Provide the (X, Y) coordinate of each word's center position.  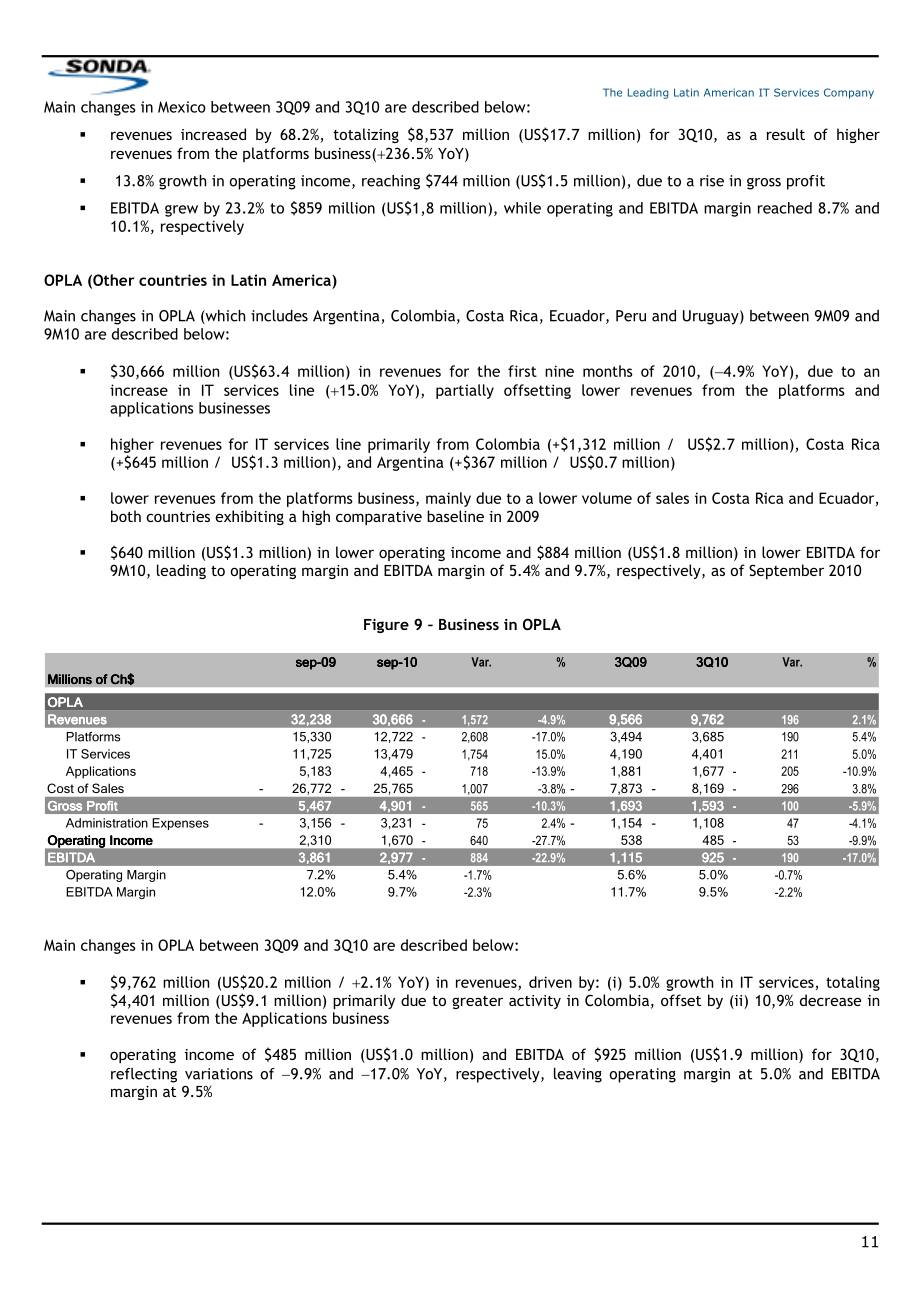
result (786, 134)
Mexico (182, 107)
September (786, 571)
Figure (386, 626)
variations (219, 1074)
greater (477, 1002)
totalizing (366, 135)
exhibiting (249, 517)
